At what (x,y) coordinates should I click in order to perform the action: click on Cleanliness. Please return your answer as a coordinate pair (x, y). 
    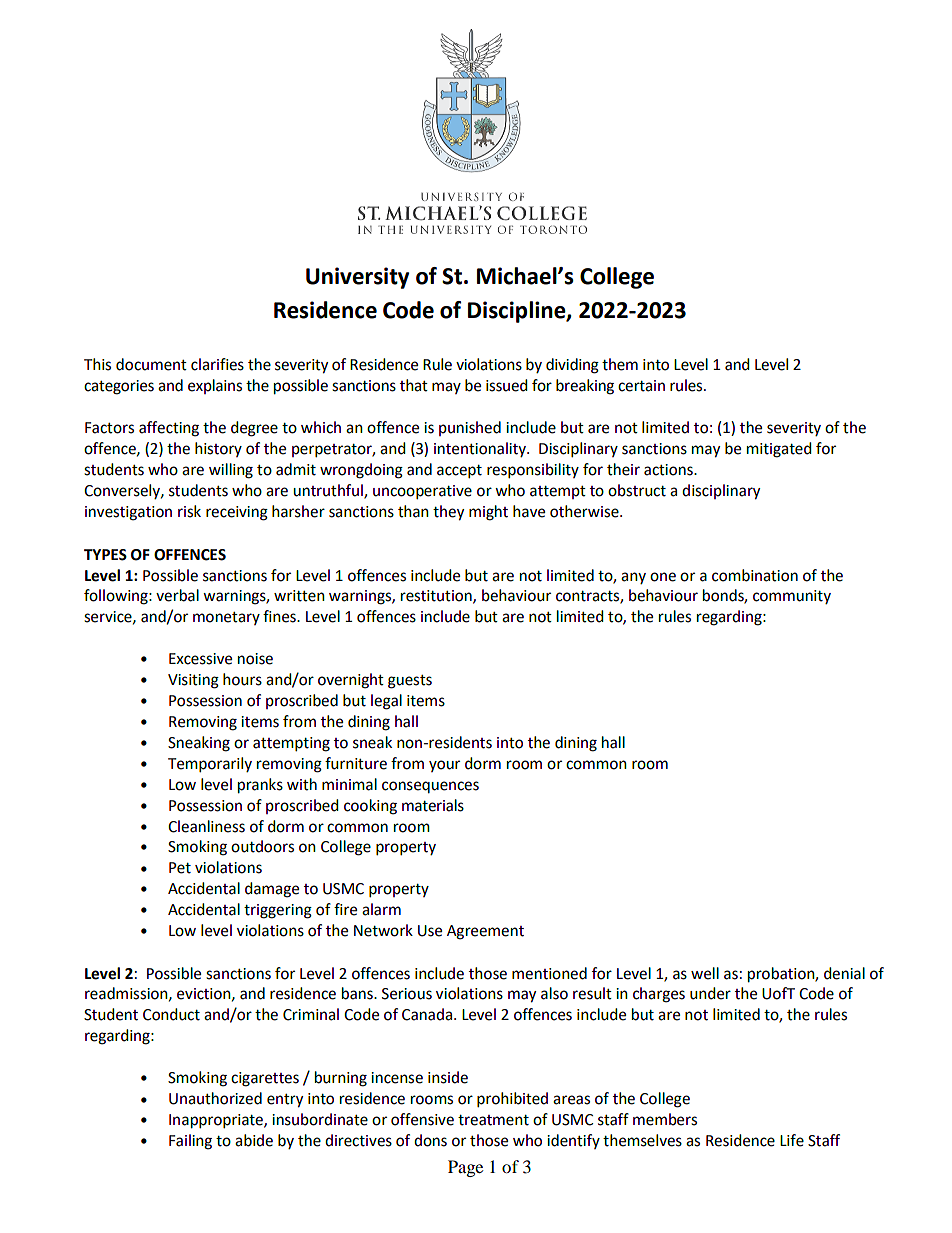
    Looking at the image, I should click on (206, 826).
